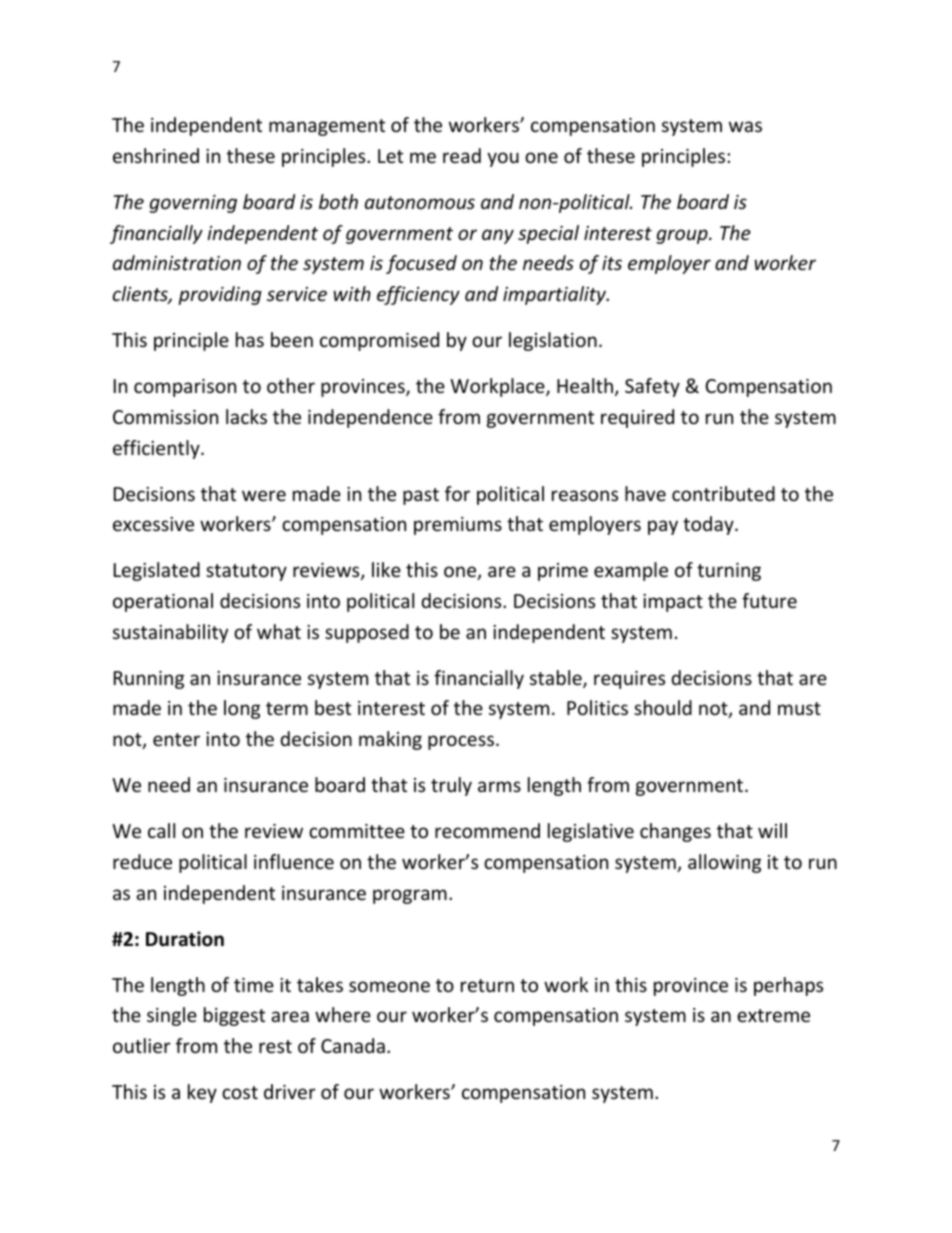 The width and height of the screenshot is (952, 1233). I want to click on statutory, so click(246, 572).
